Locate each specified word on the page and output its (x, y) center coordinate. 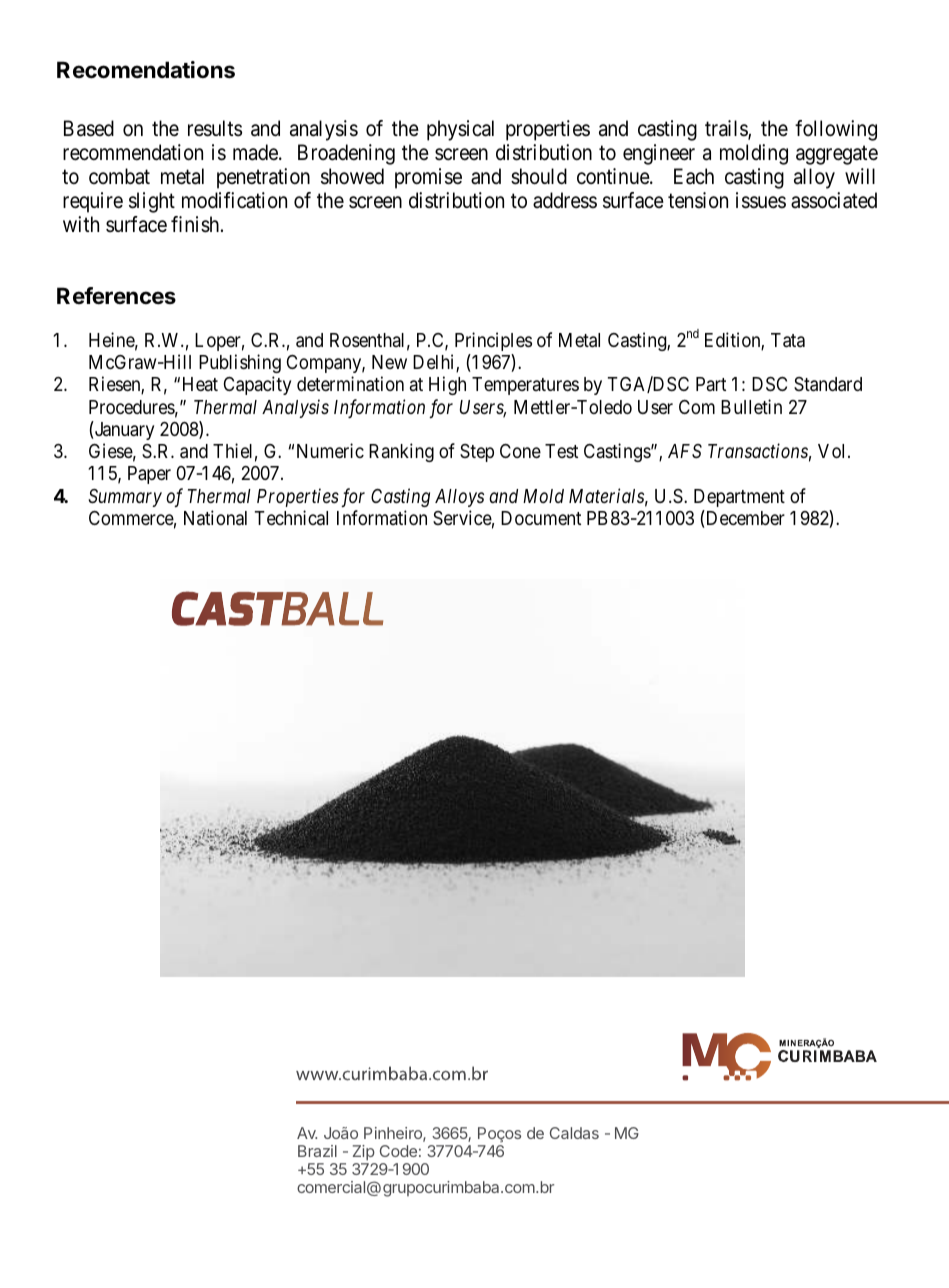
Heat (200, 384)
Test (561, 451)
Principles (493, 341)
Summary (125, 498)
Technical (291, 517)
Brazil (317, 1151)
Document (541, 518)
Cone (520, 451)
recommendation (133, 152)
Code (398, 1151)
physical (460, 130)
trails (727, 129)
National (215, 517)
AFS (685, 451)
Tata (788, 340)
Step (477, 453)
